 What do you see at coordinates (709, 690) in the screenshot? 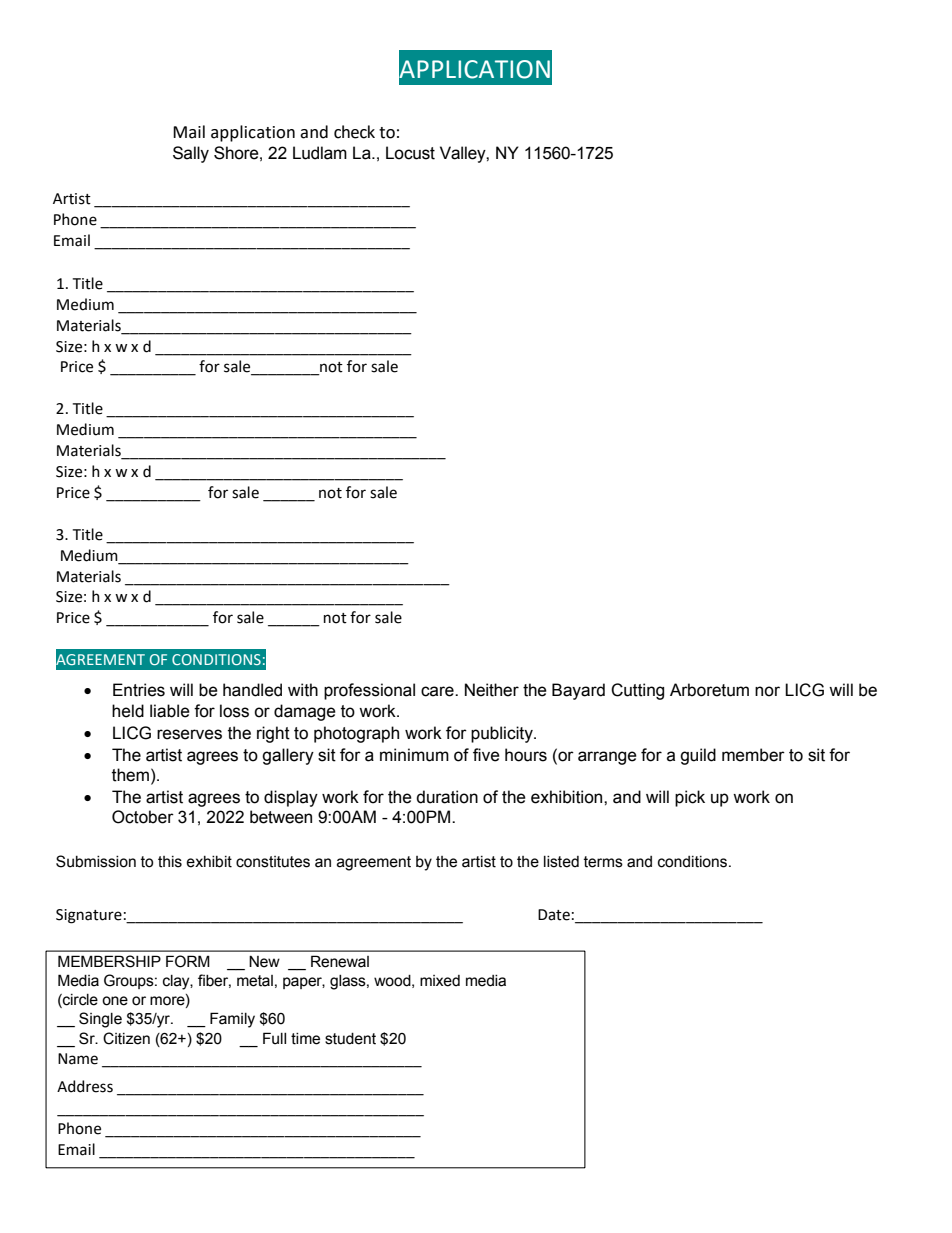
I see `Arboretum` at bounding box center [709, 690].
